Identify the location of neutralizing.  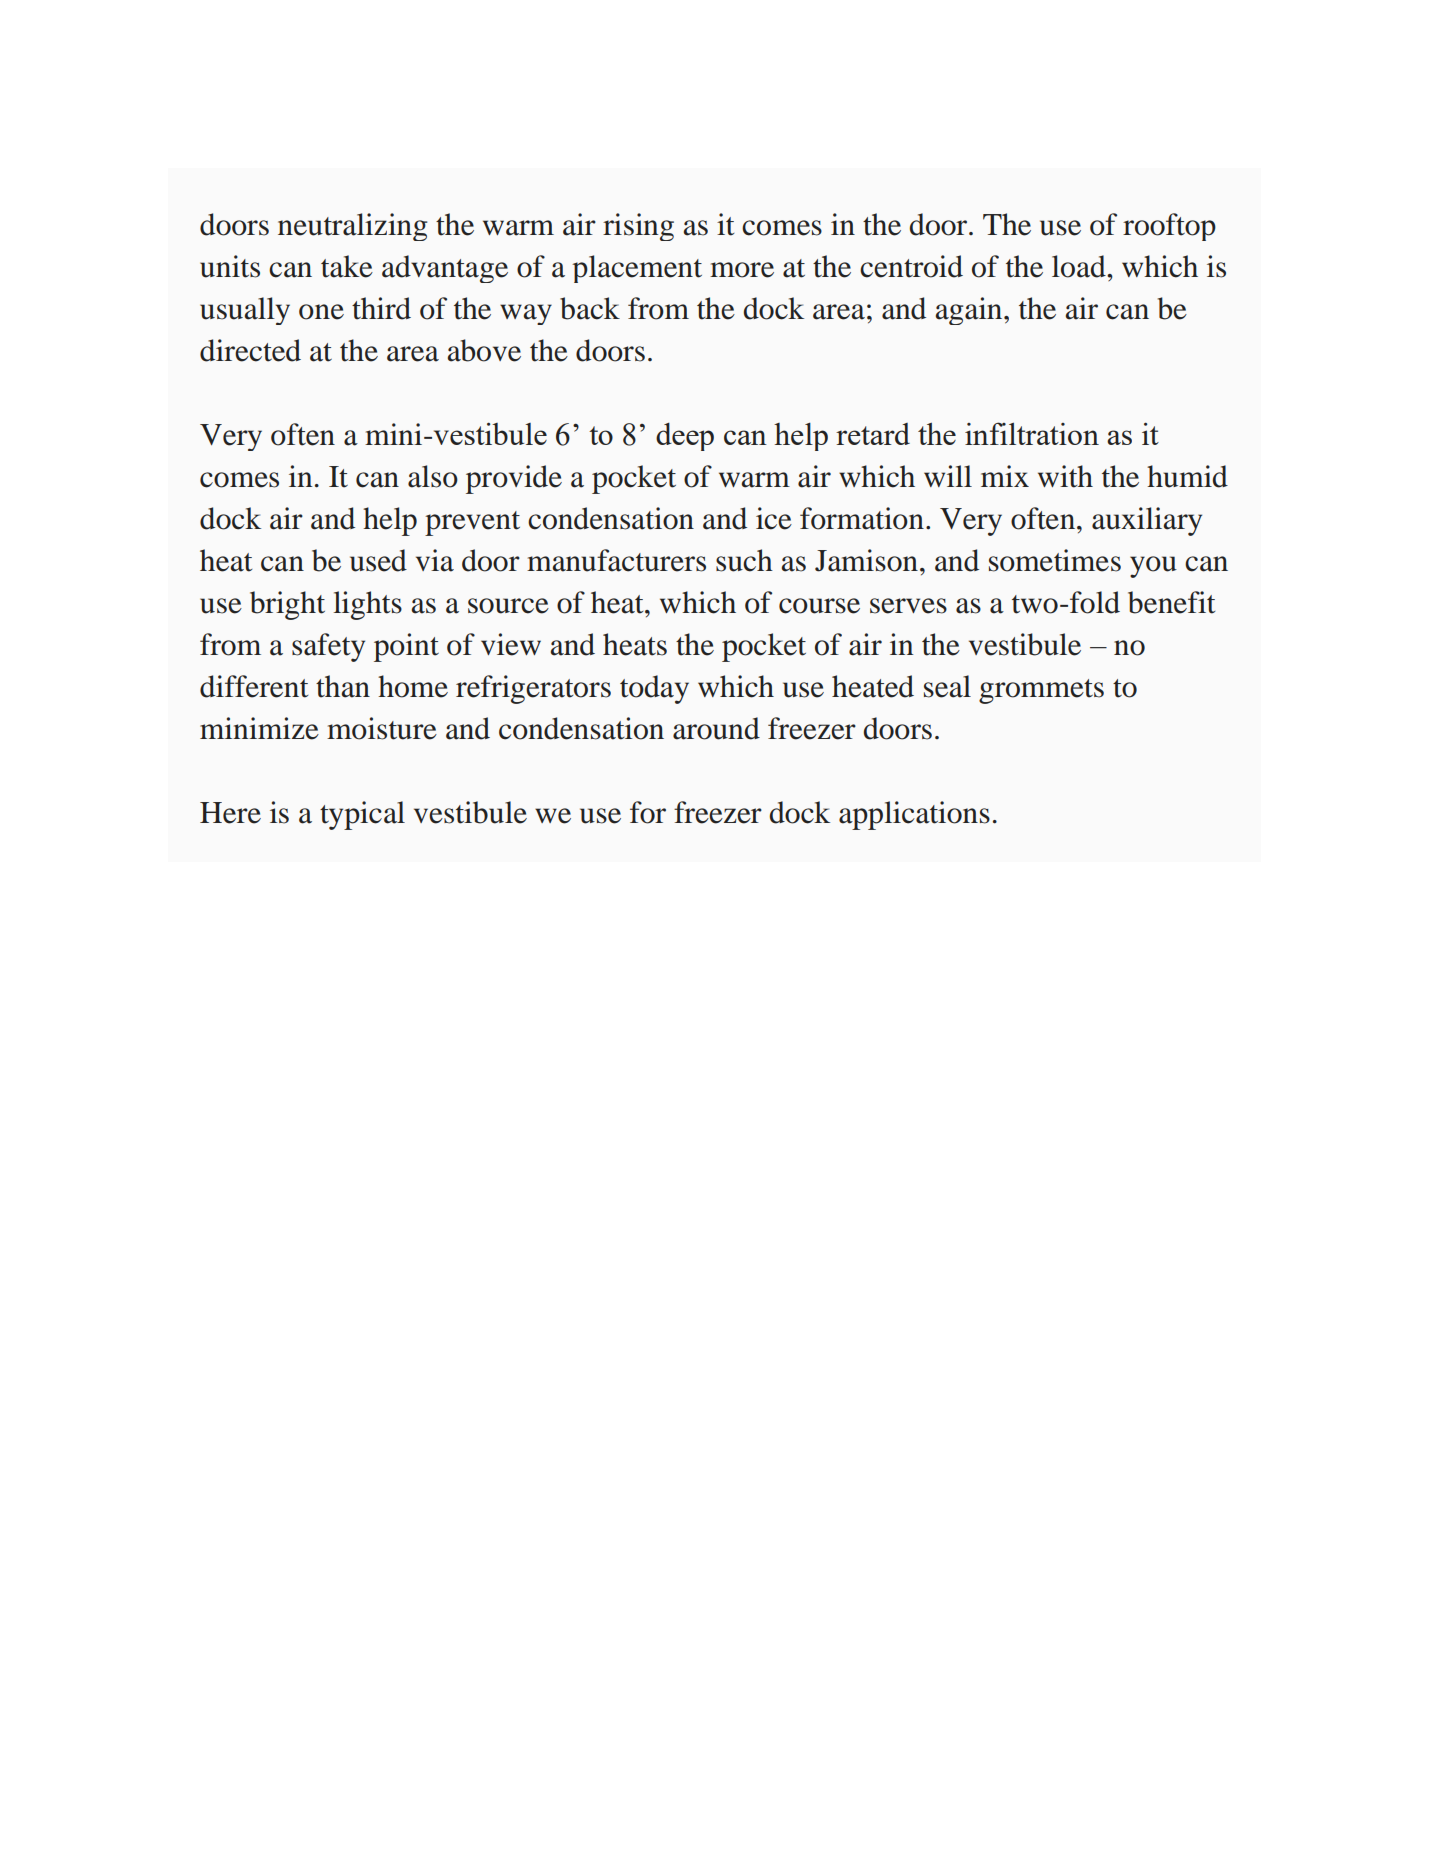
(352, 227).
